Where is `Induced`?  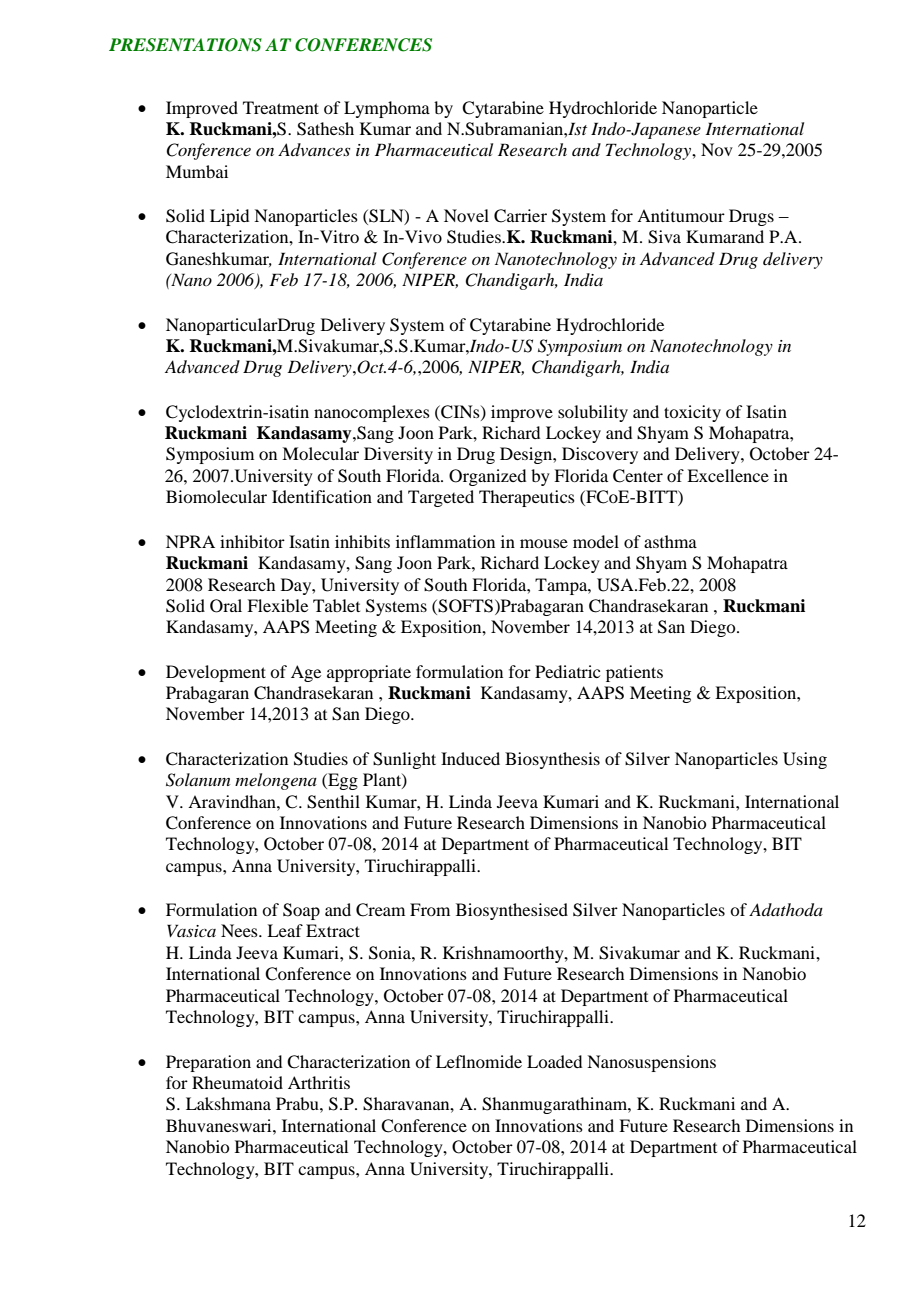
Induced is located at coordinates (470, 758).
